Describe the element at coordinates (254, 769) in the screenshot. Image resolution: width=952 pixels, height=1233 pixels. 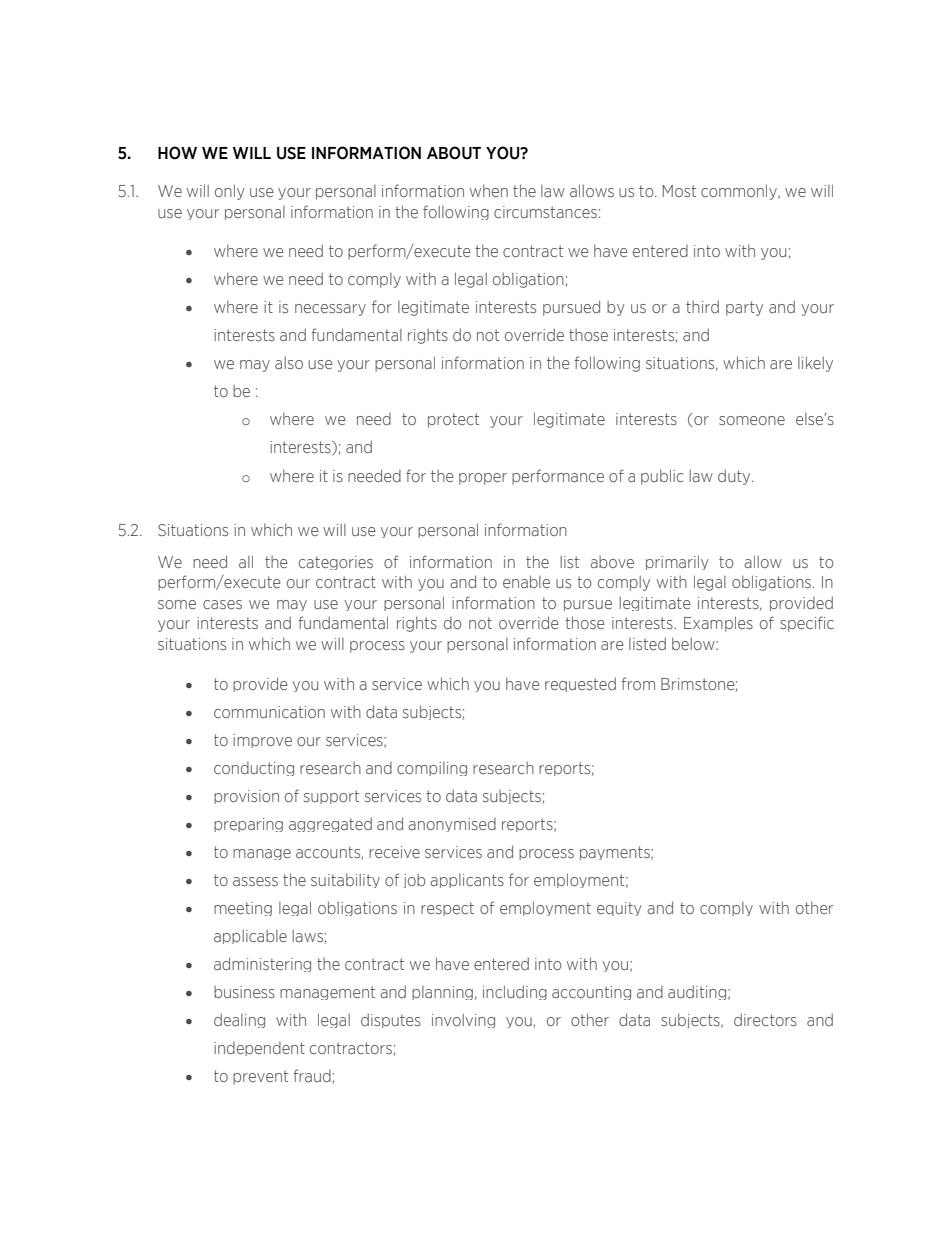
I see `conducting` at that location.
